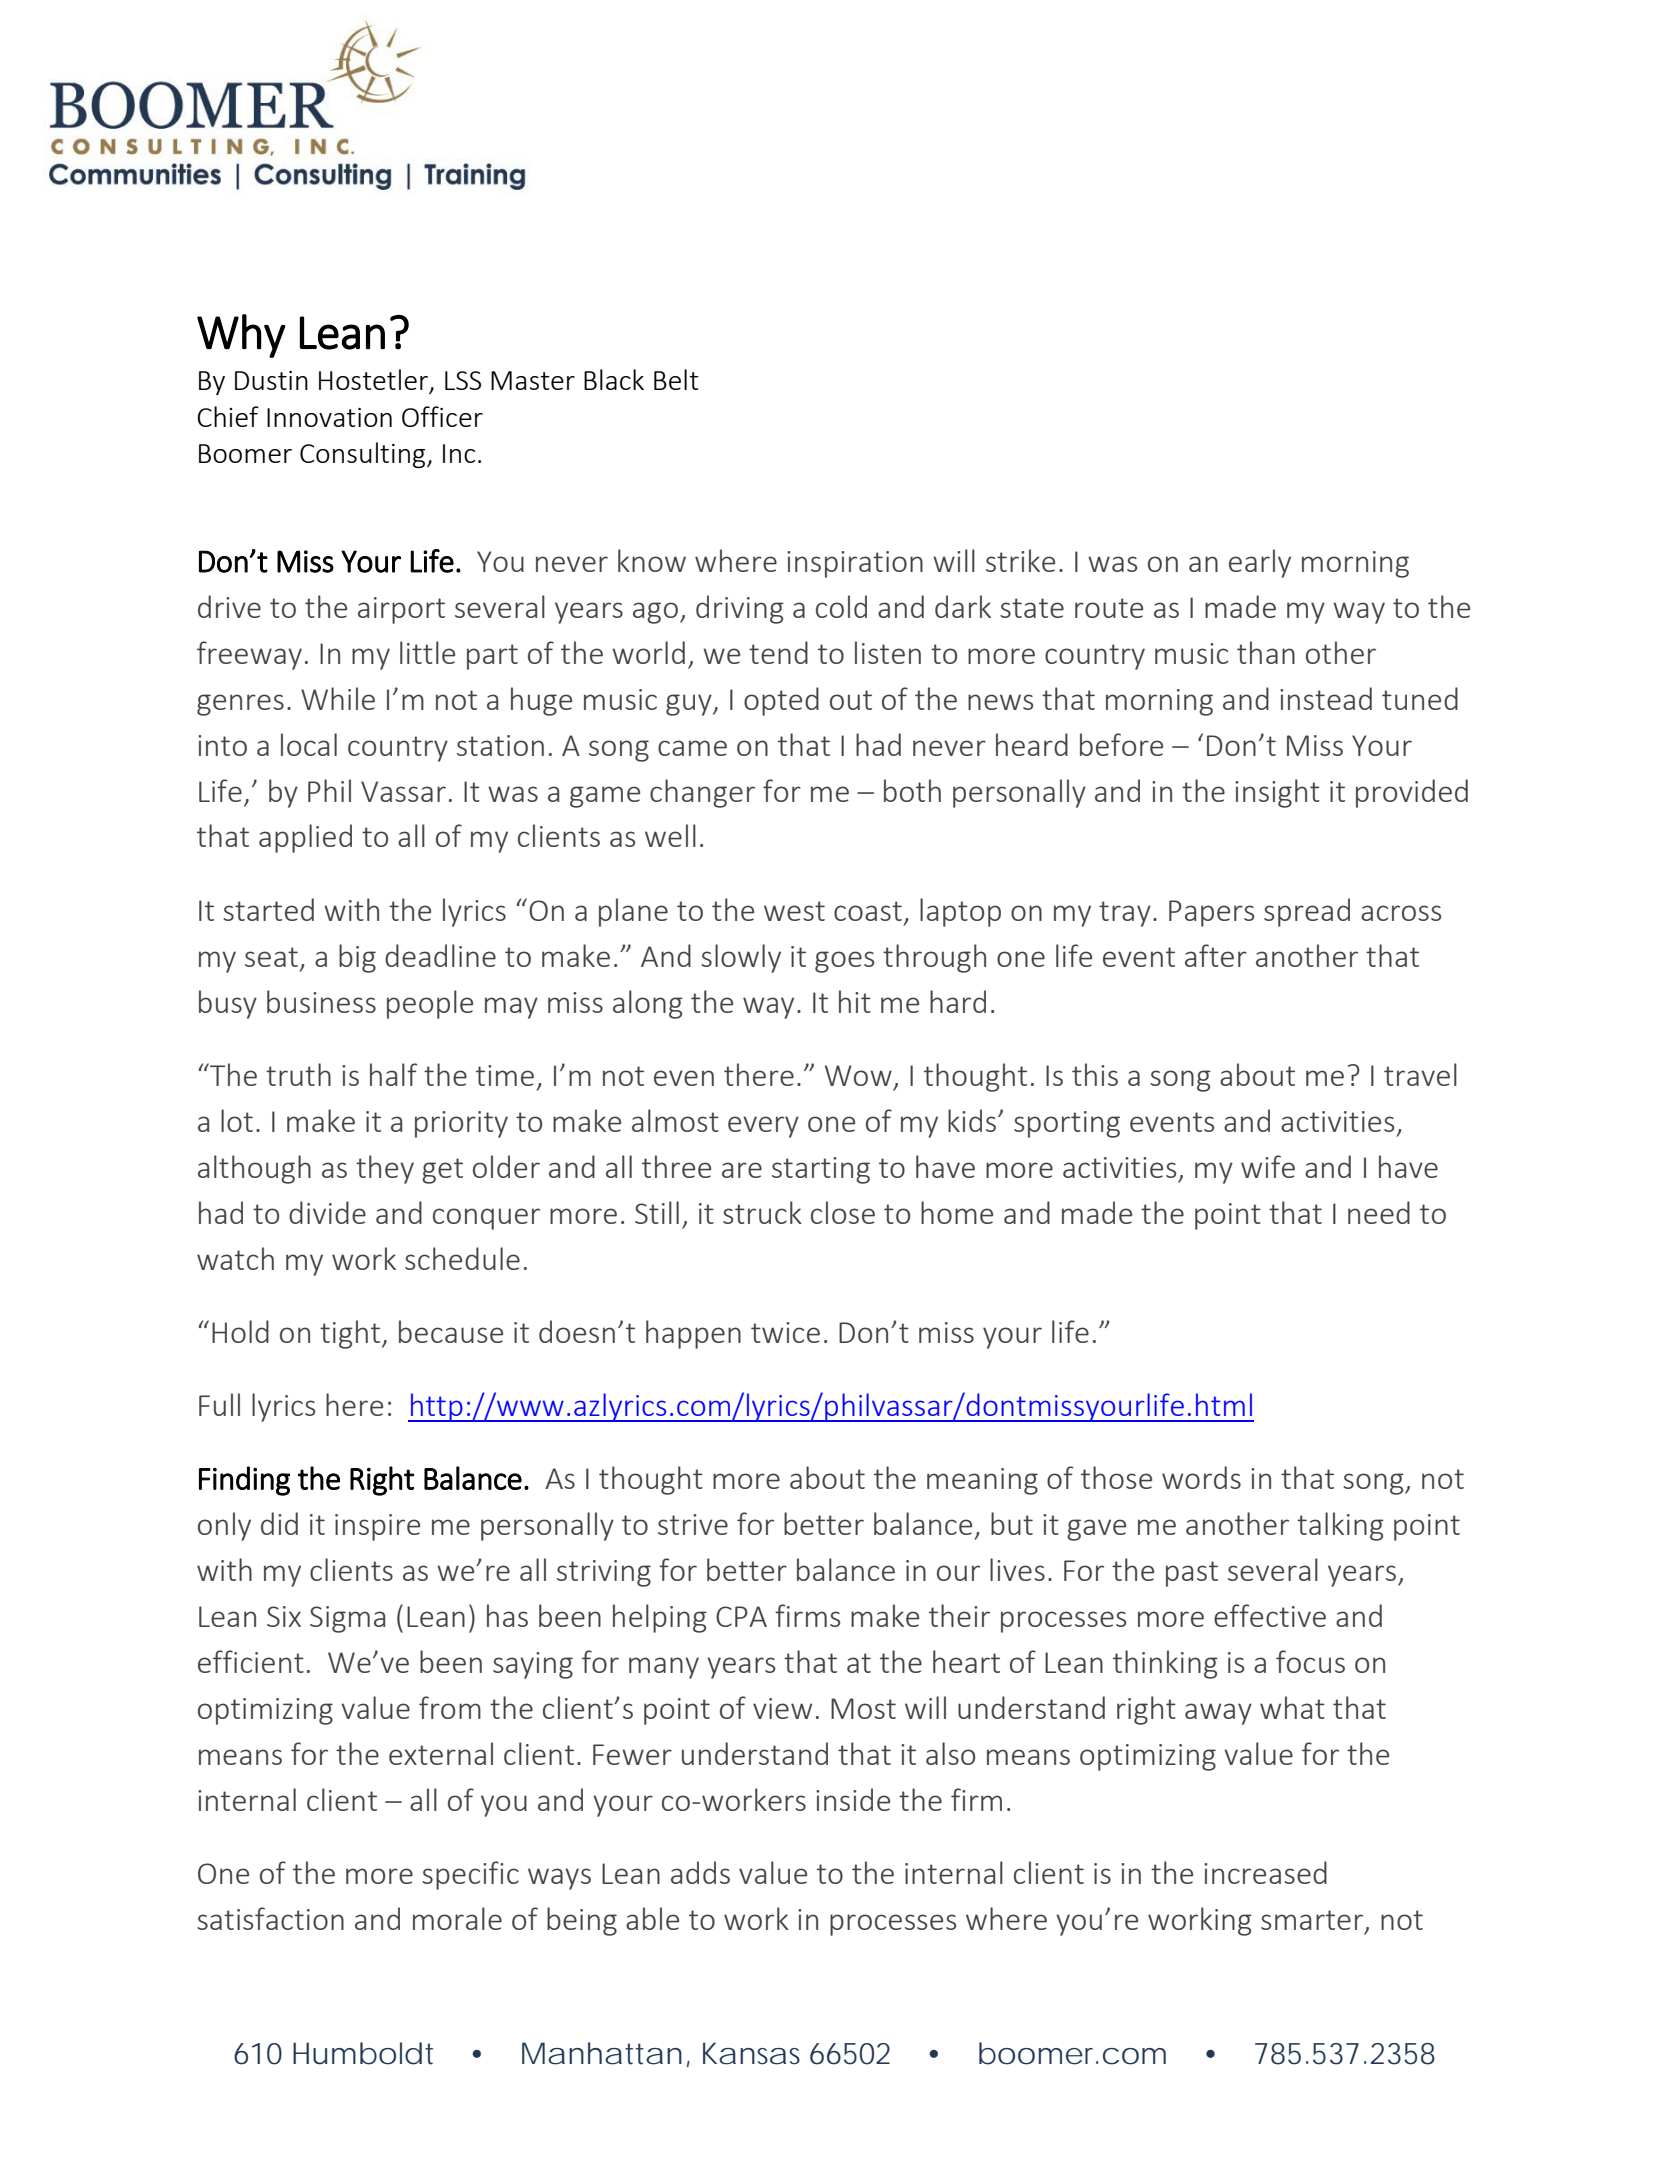  Describe the element at coordinates (1307, 912) in the screenshot. I see `spread` at that location.
